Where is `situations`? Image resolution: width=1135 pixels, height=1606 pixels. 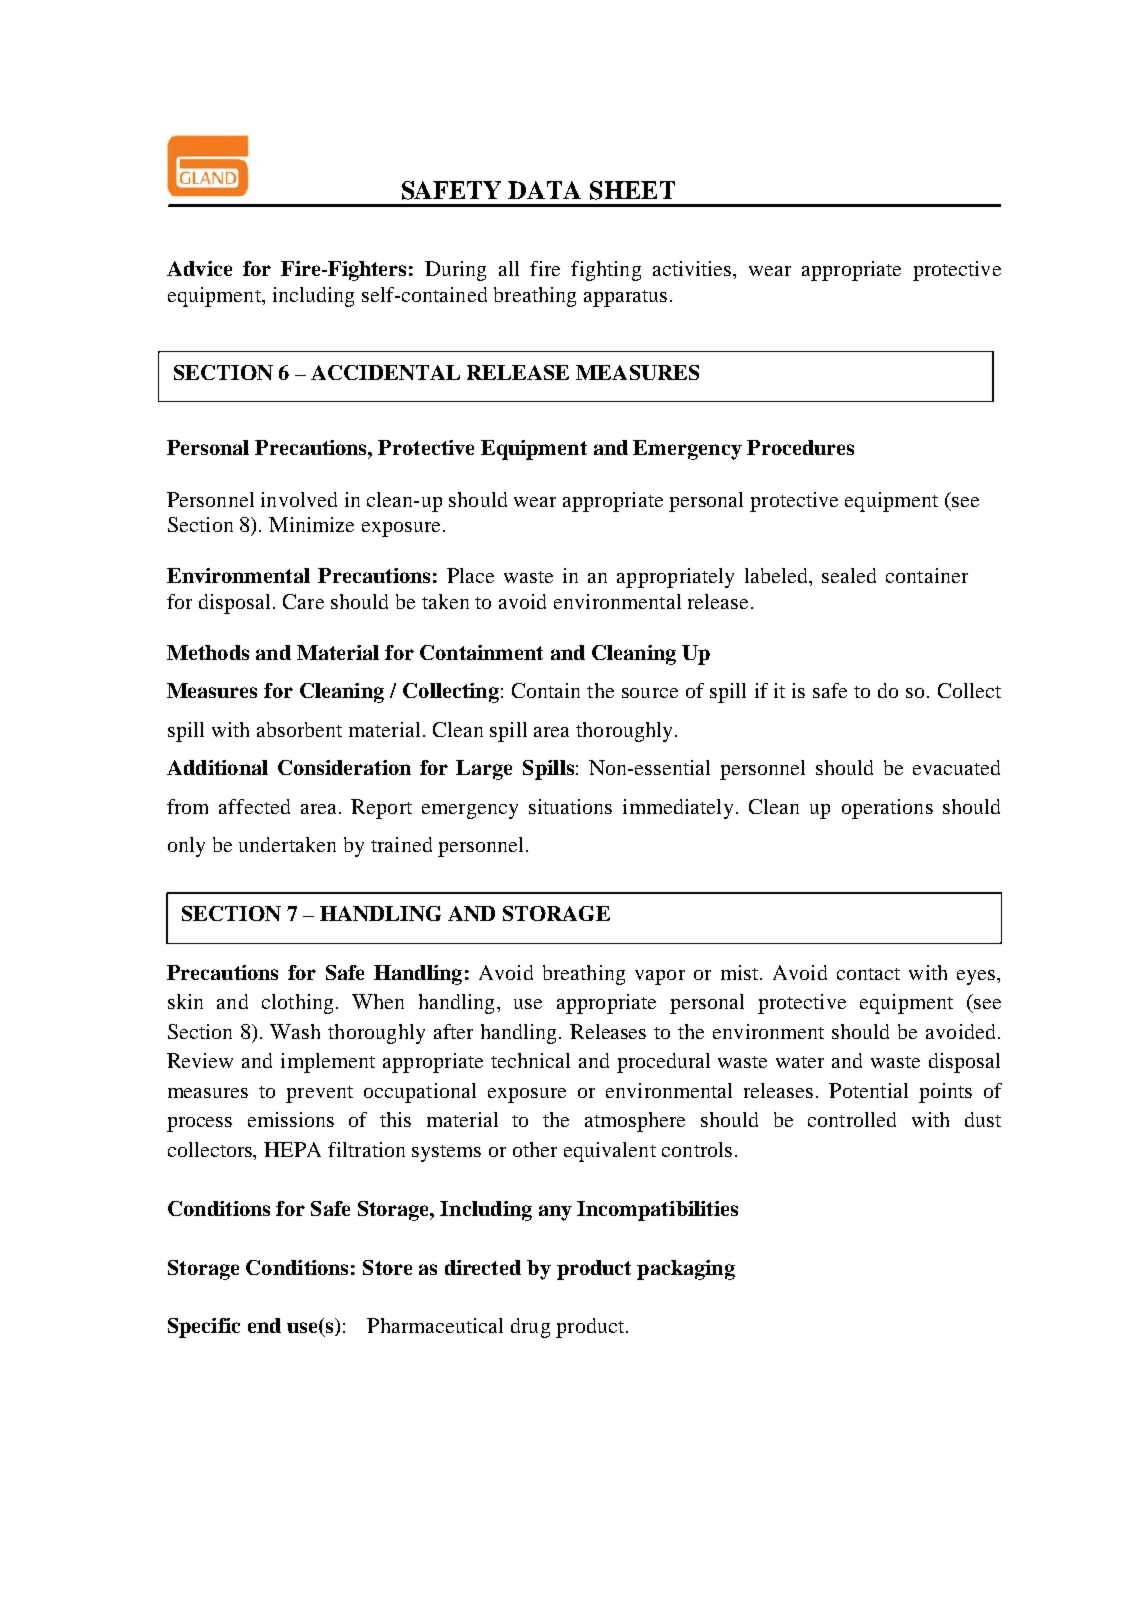
situations is located at coordinates (570, 806).
